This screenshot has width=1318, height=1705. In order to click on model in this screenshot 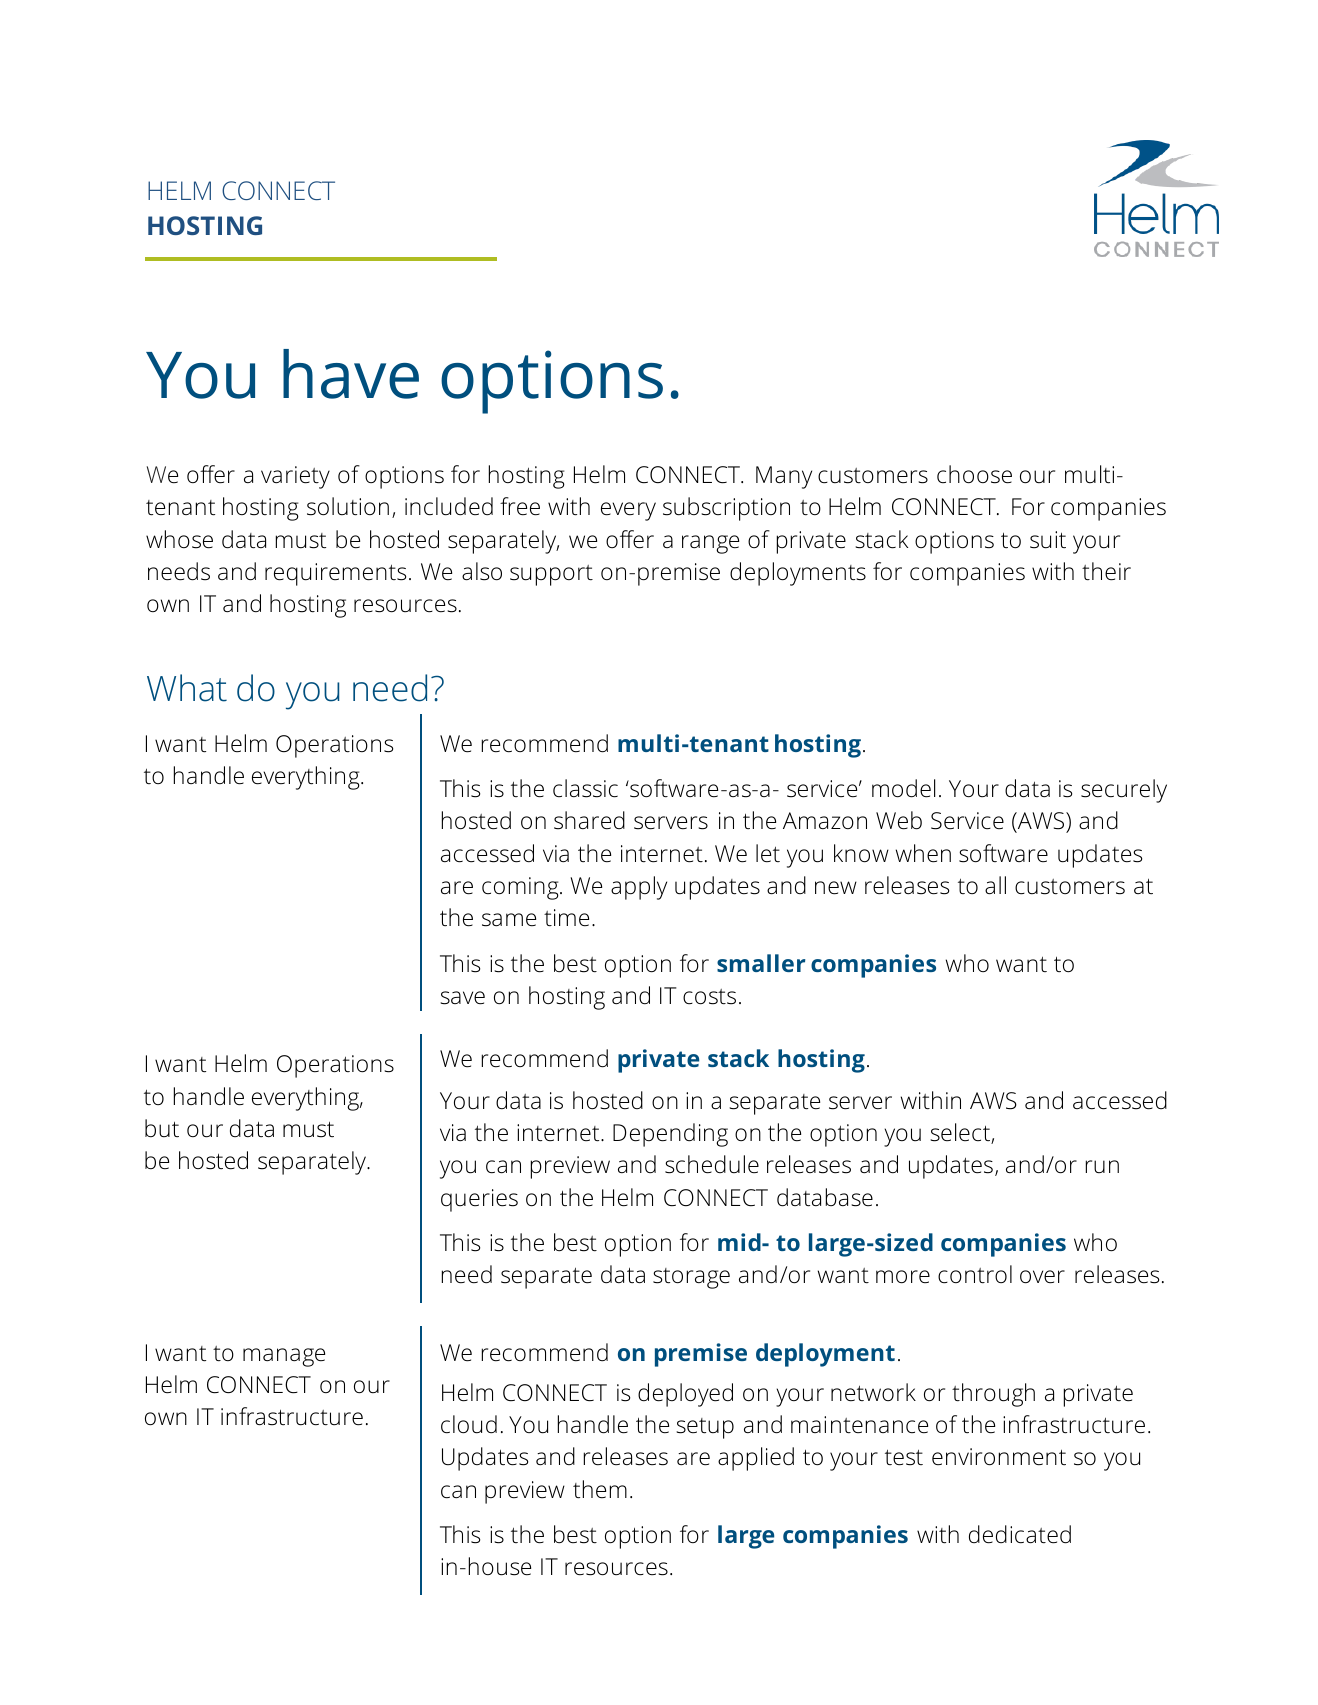, I will do `click(903, 788)`.
